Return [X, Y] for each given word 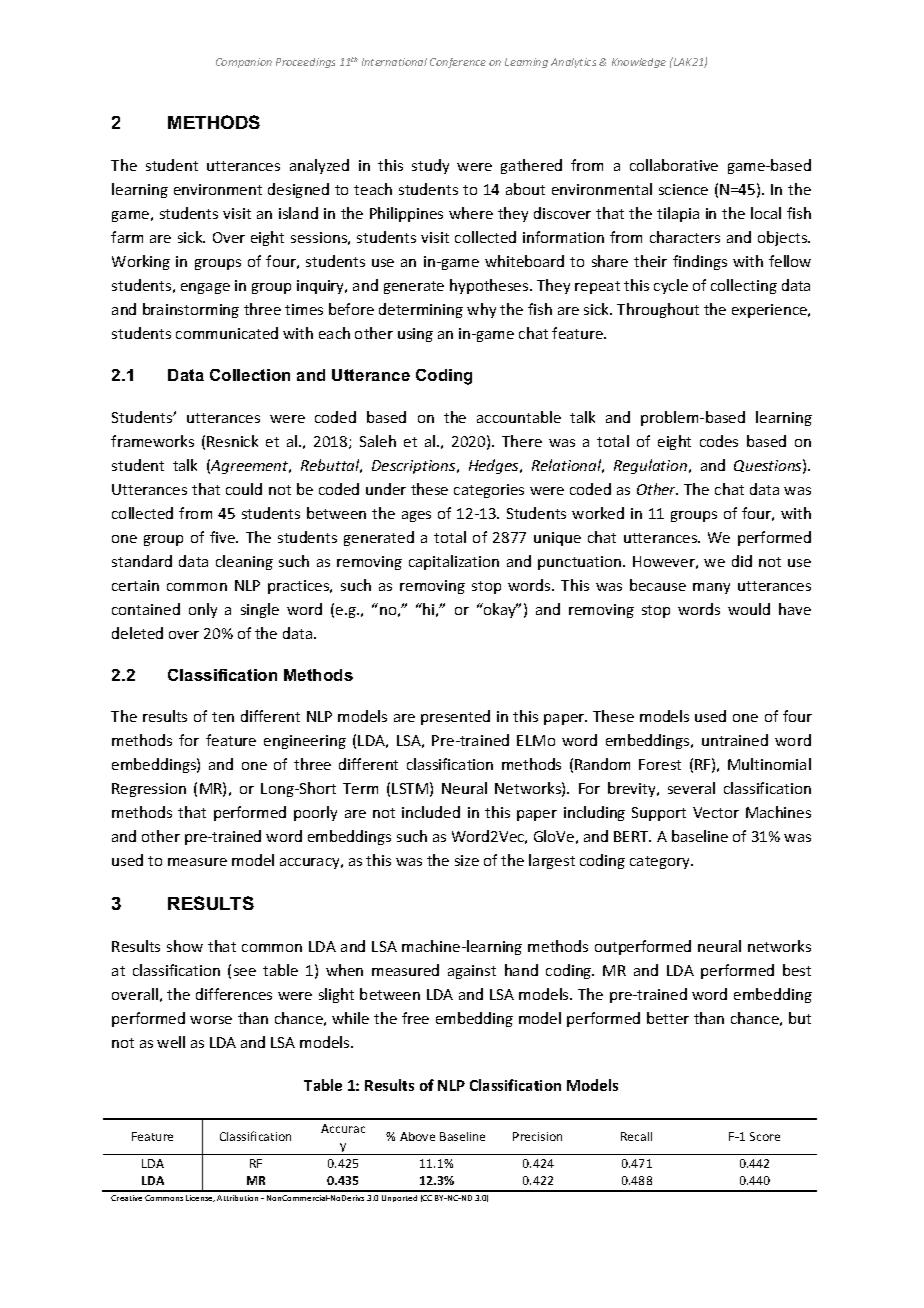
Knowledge [639, 63]
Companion [244, 63]
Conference [458, 63]
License [200, 1198]
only [203, 610]
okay [500, 610]
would [749, 609]
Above [417, 1136]
